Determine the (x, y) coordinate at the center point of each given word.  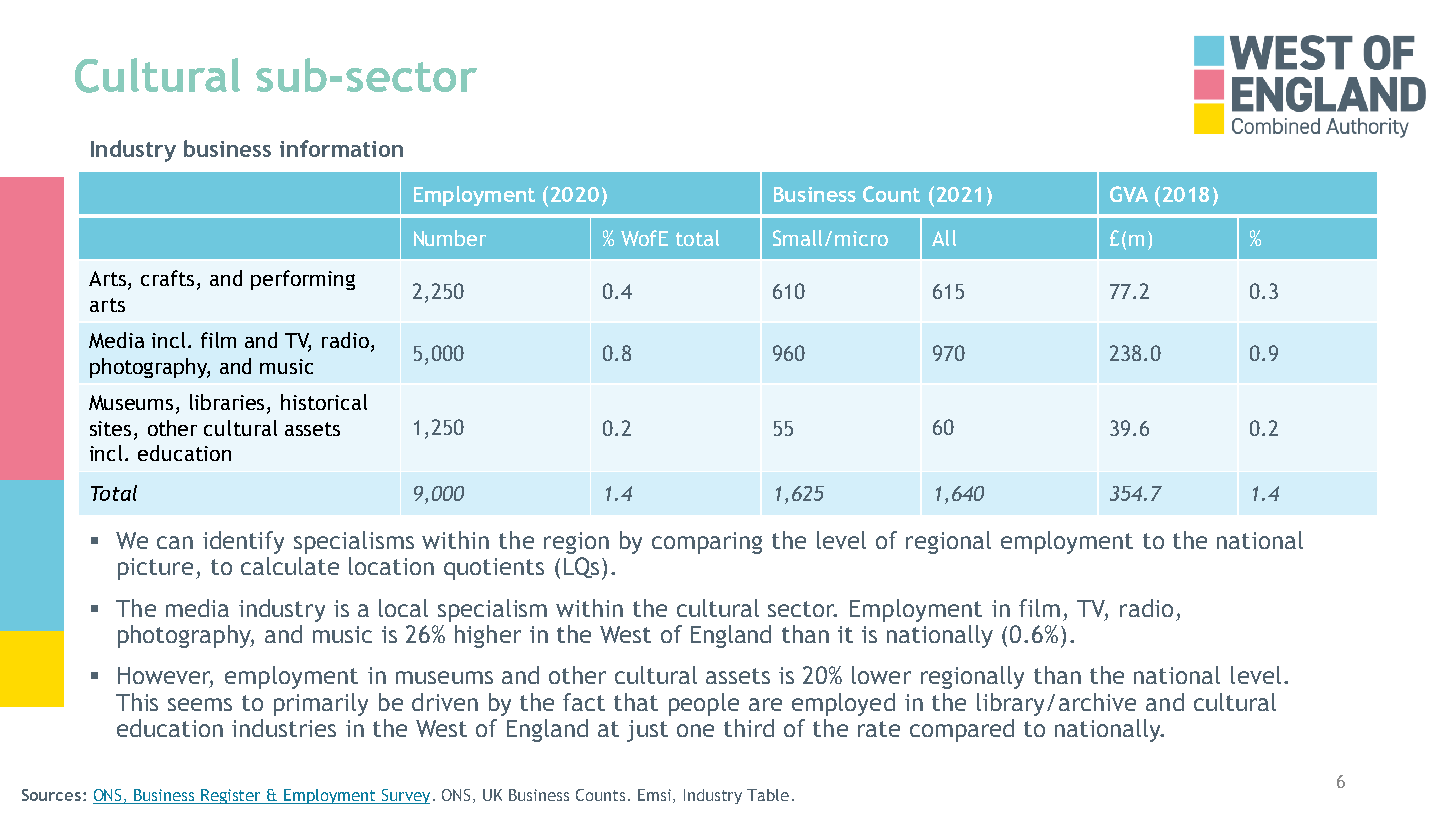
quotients (494, 569)
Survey (405, 796)
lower (881, 675)
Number (450, 238)
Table (768, 795)
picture (155, 569)
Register (232, 796)
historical (324, 402)
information (341, 148)
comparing (707, 543)
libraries (229, 403)
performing (303, 280)
